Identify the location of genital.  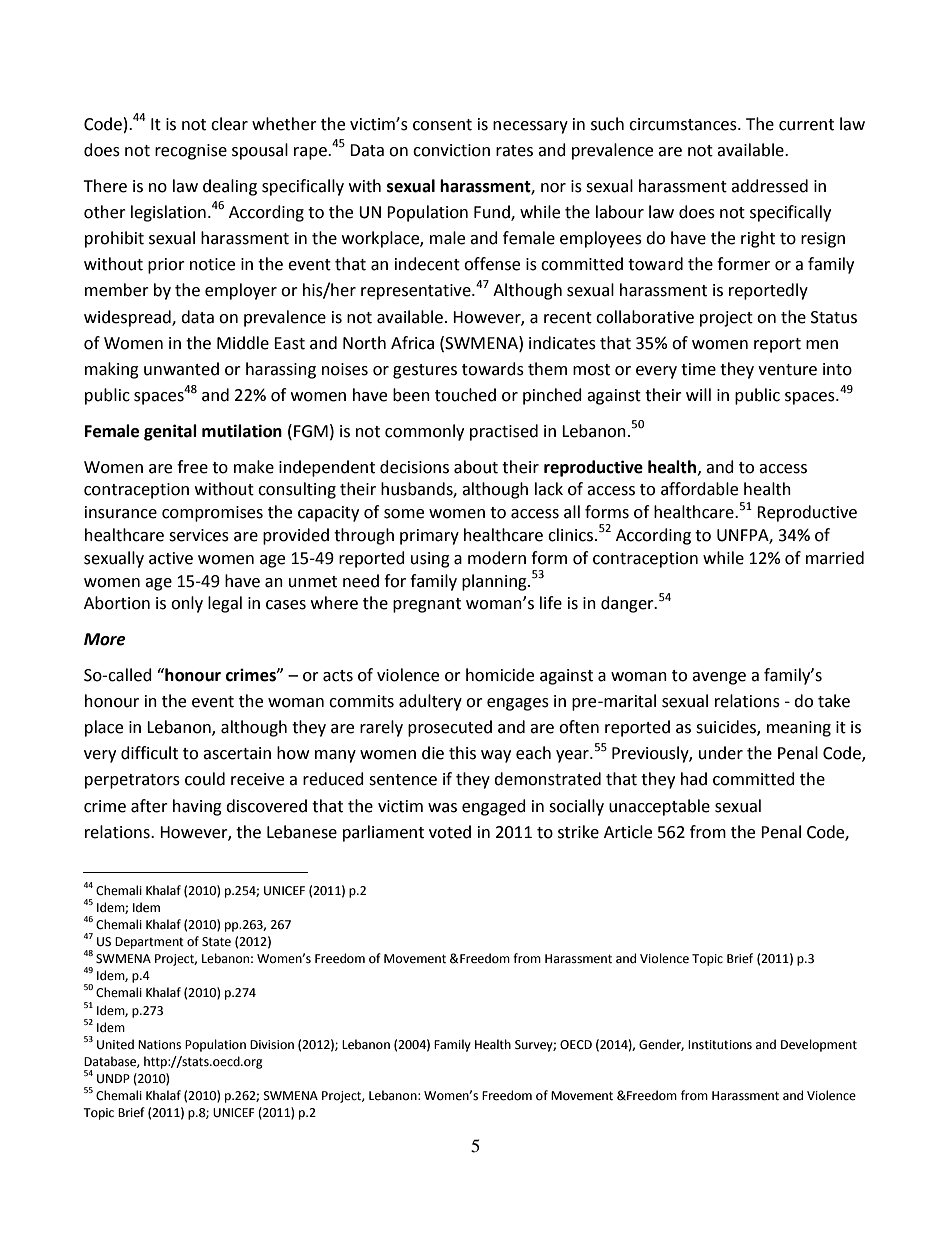
(170, 432).
